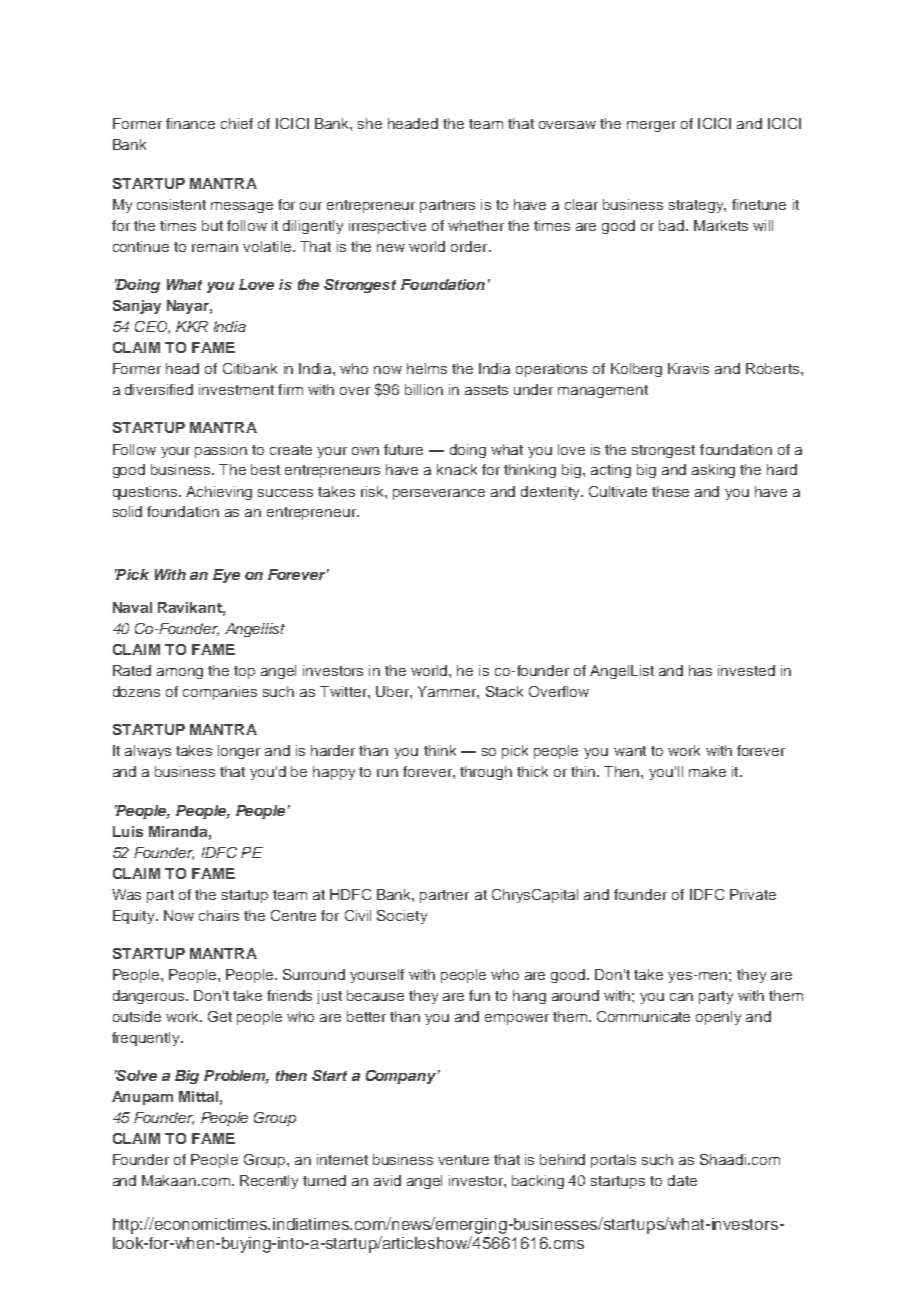 The image size is (924, 1308). Describe the element at coordinates (219, 915) in the screenshot. I see `chairs` at that location.
